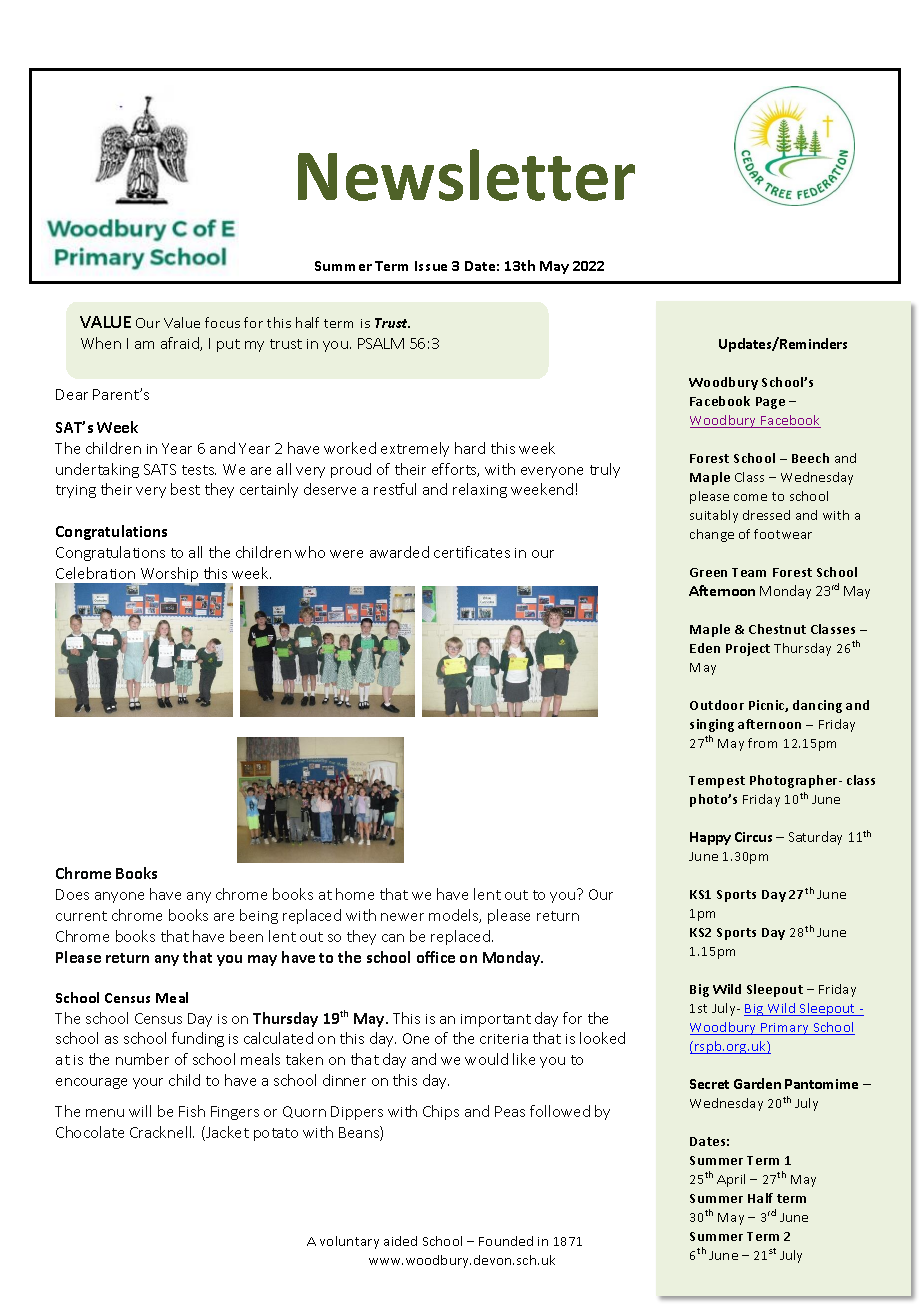 This screenshot has height=1308, width=924. I want to click on Newsletter, so click(466, 175).
